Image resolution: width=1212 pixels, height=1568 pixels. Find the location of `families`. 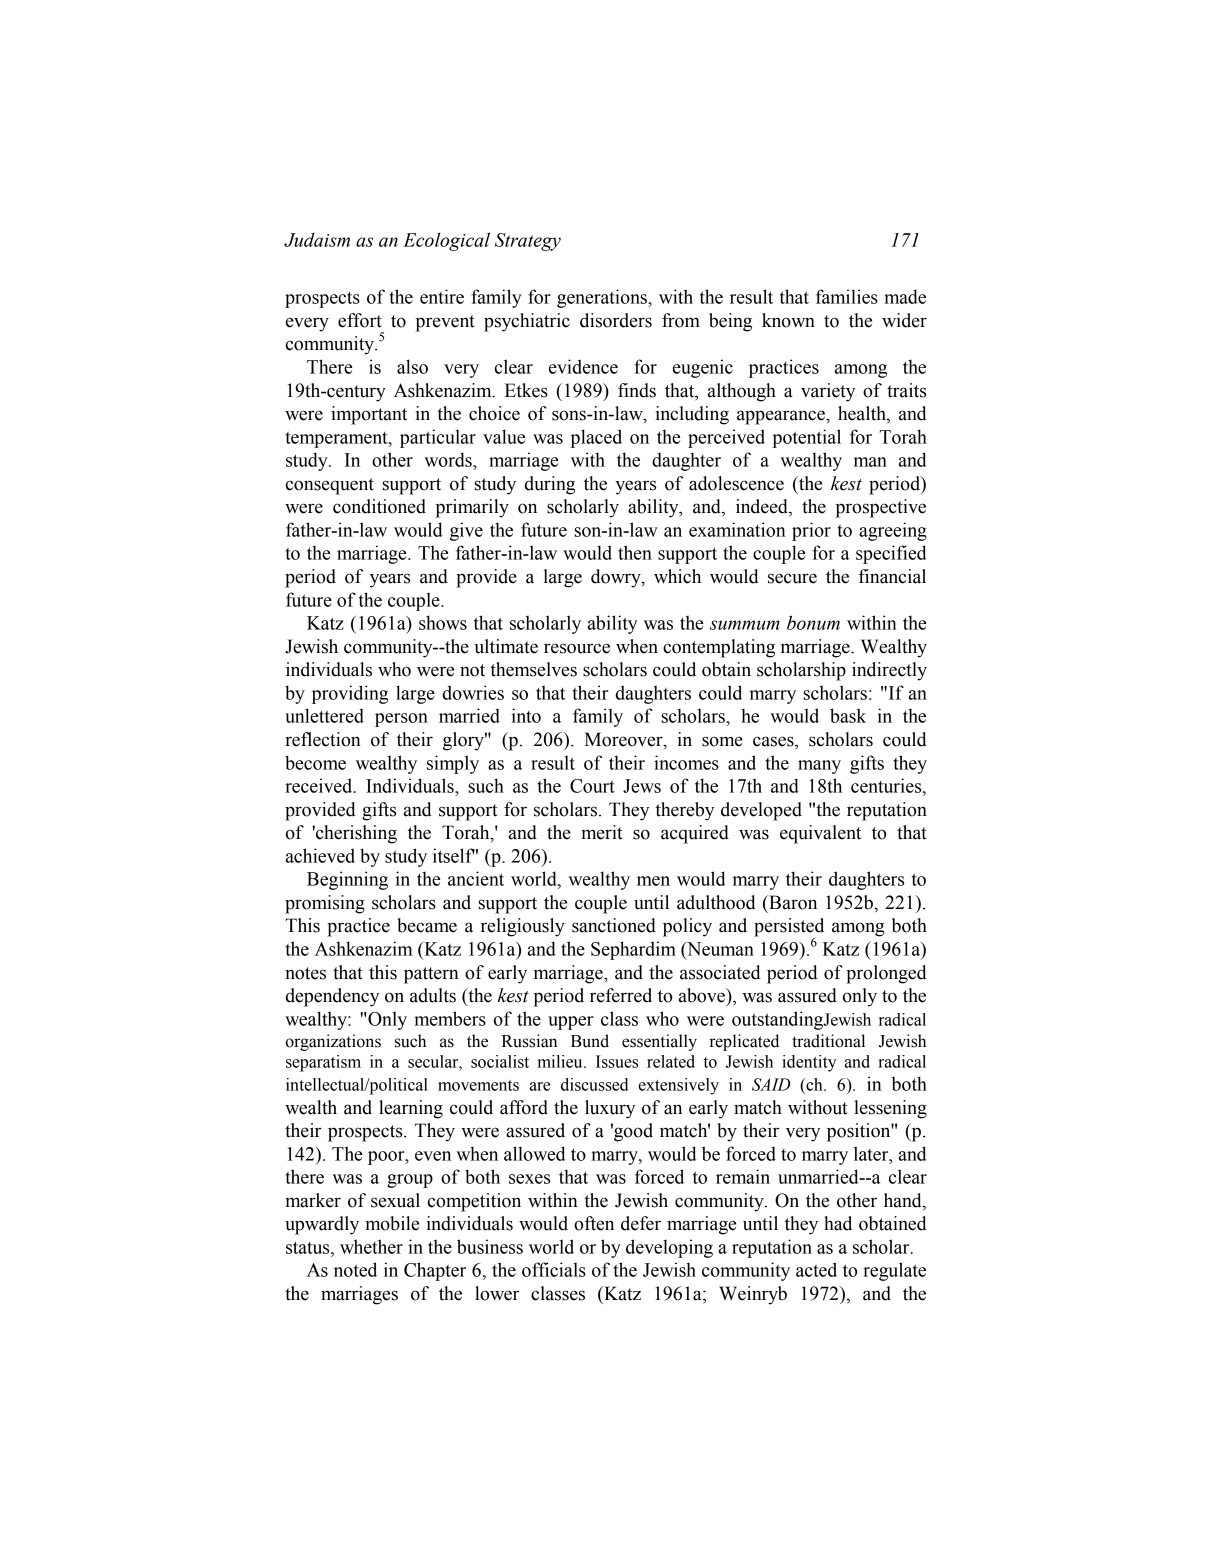

families is located at coordinates (847, 296).
